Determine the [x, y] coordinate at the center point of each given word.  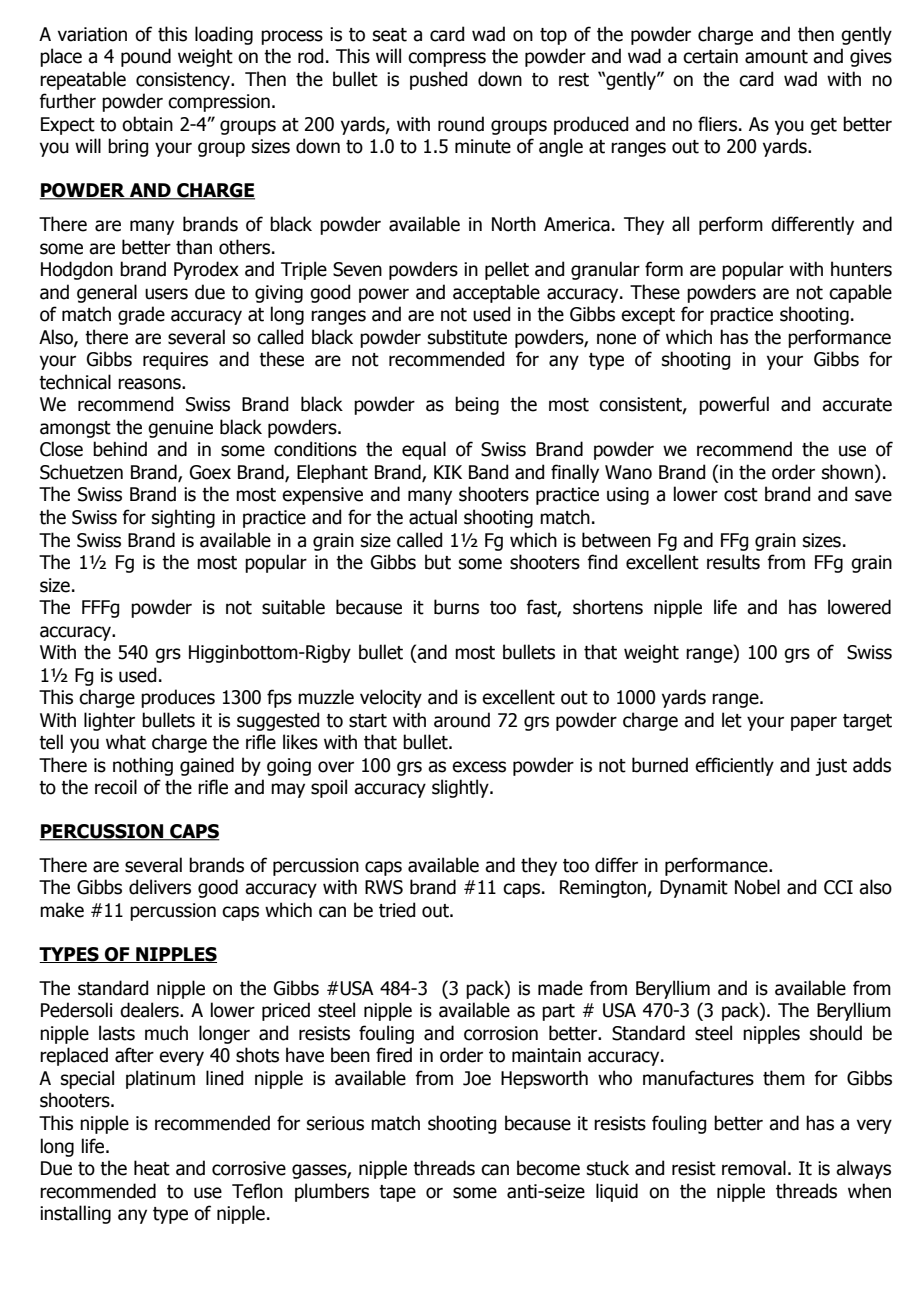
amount [776, 57]
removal [754, 1168]
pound [146, 57]
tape [397, 1193]
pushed [438, 80]
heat [152, 1168]
